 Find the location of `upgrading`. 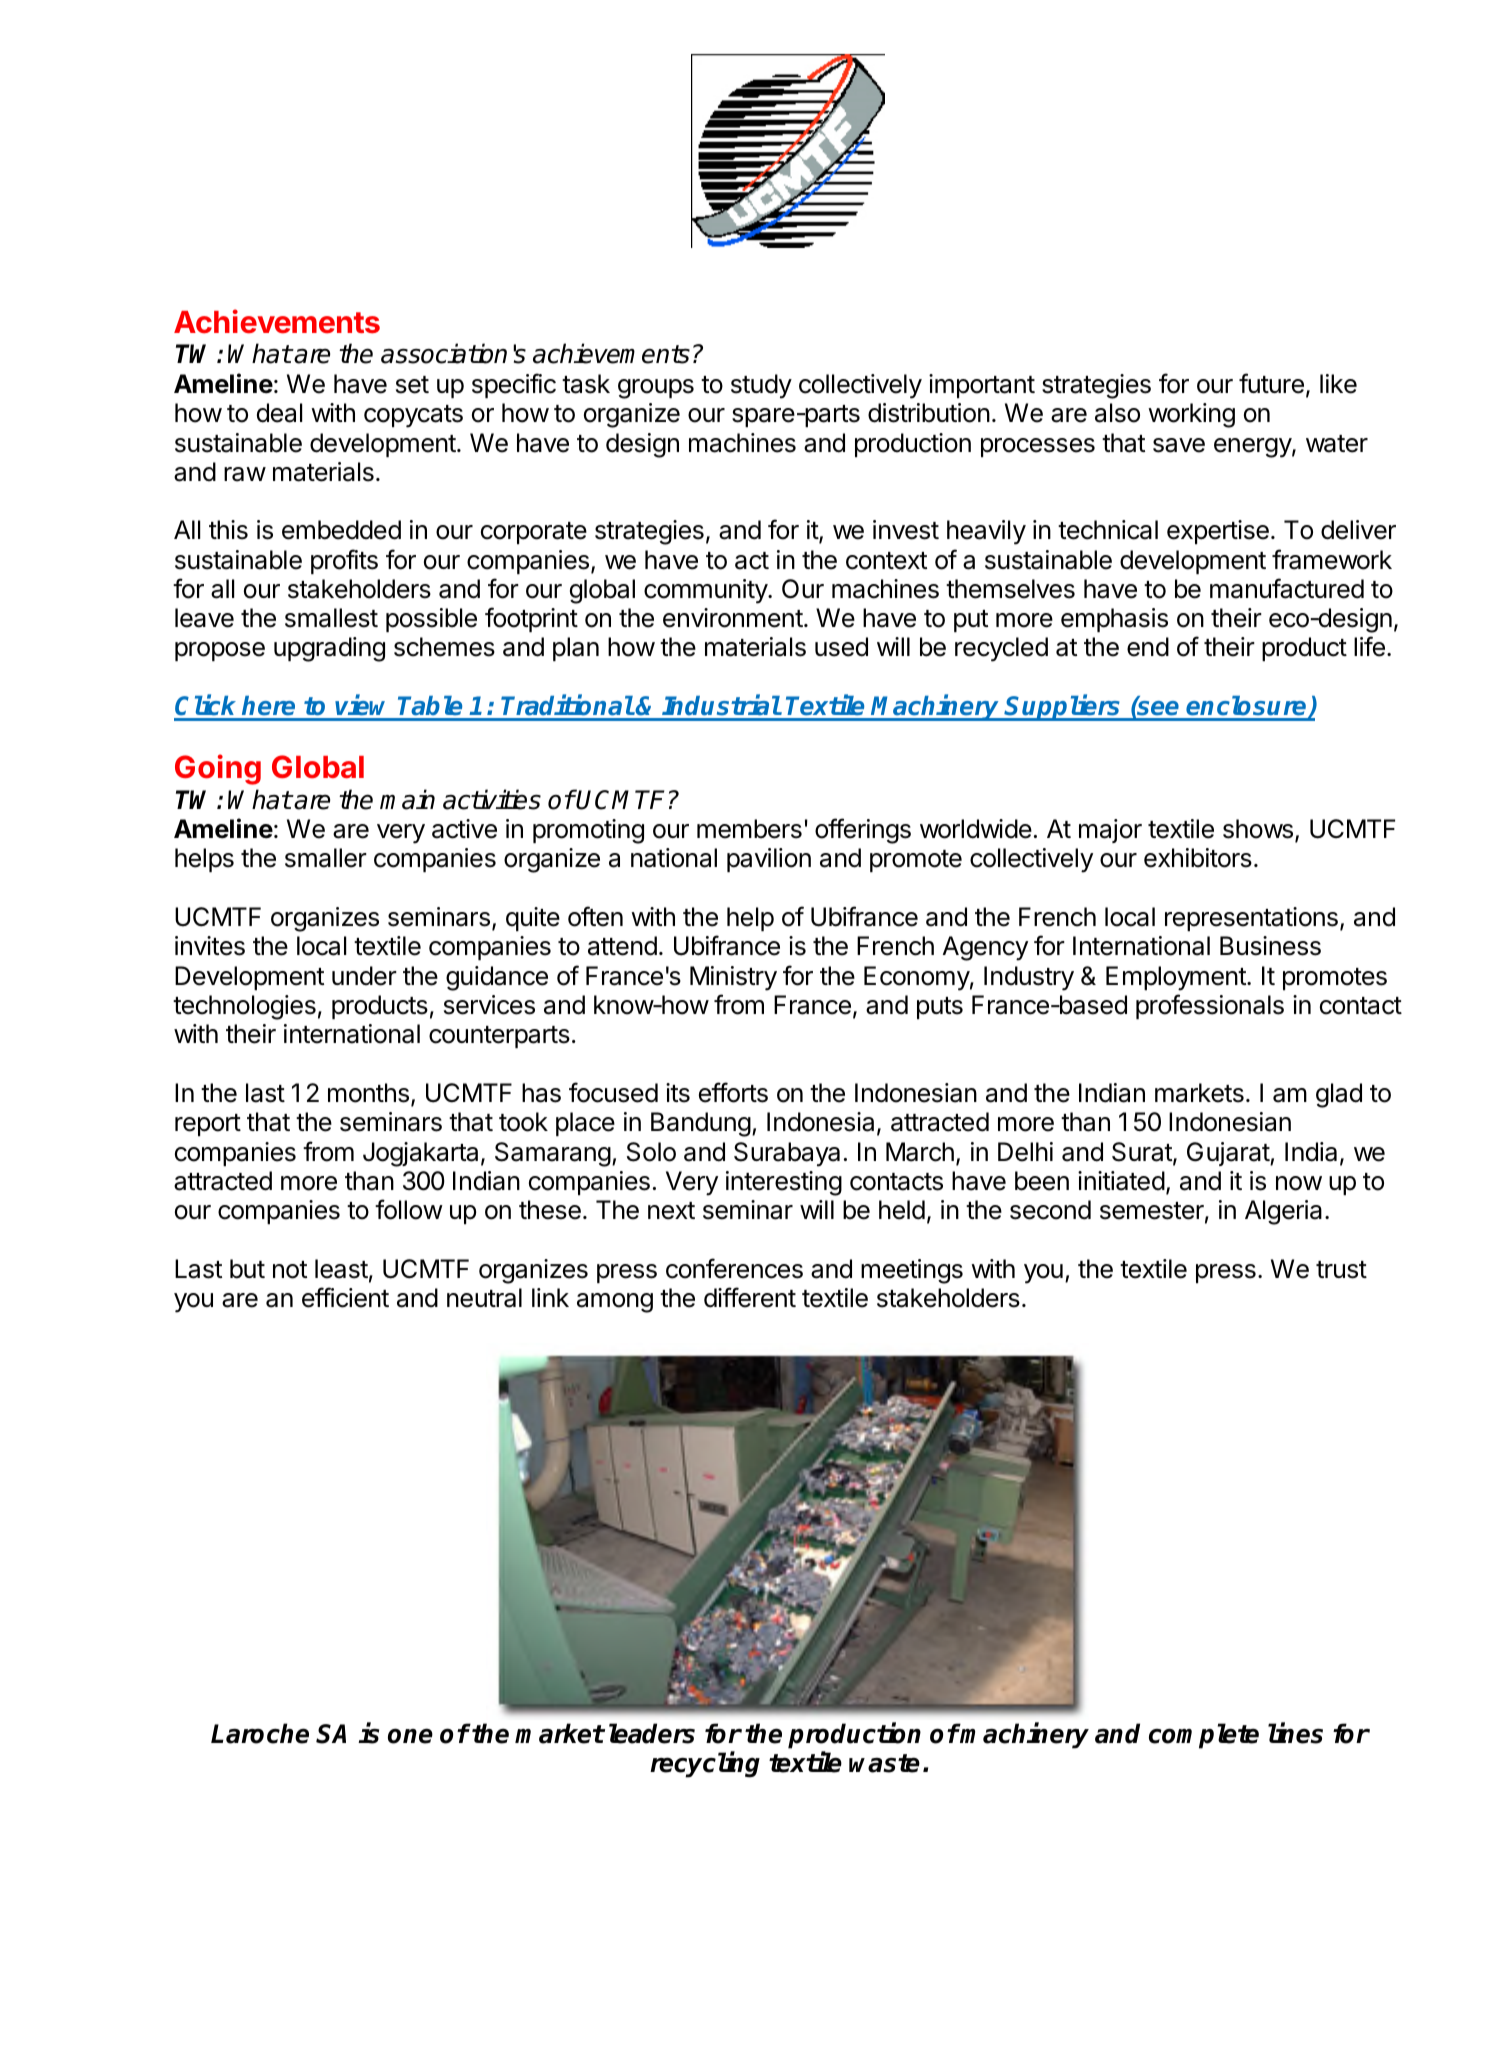

upgrading is located at coordinates (329, 649).
